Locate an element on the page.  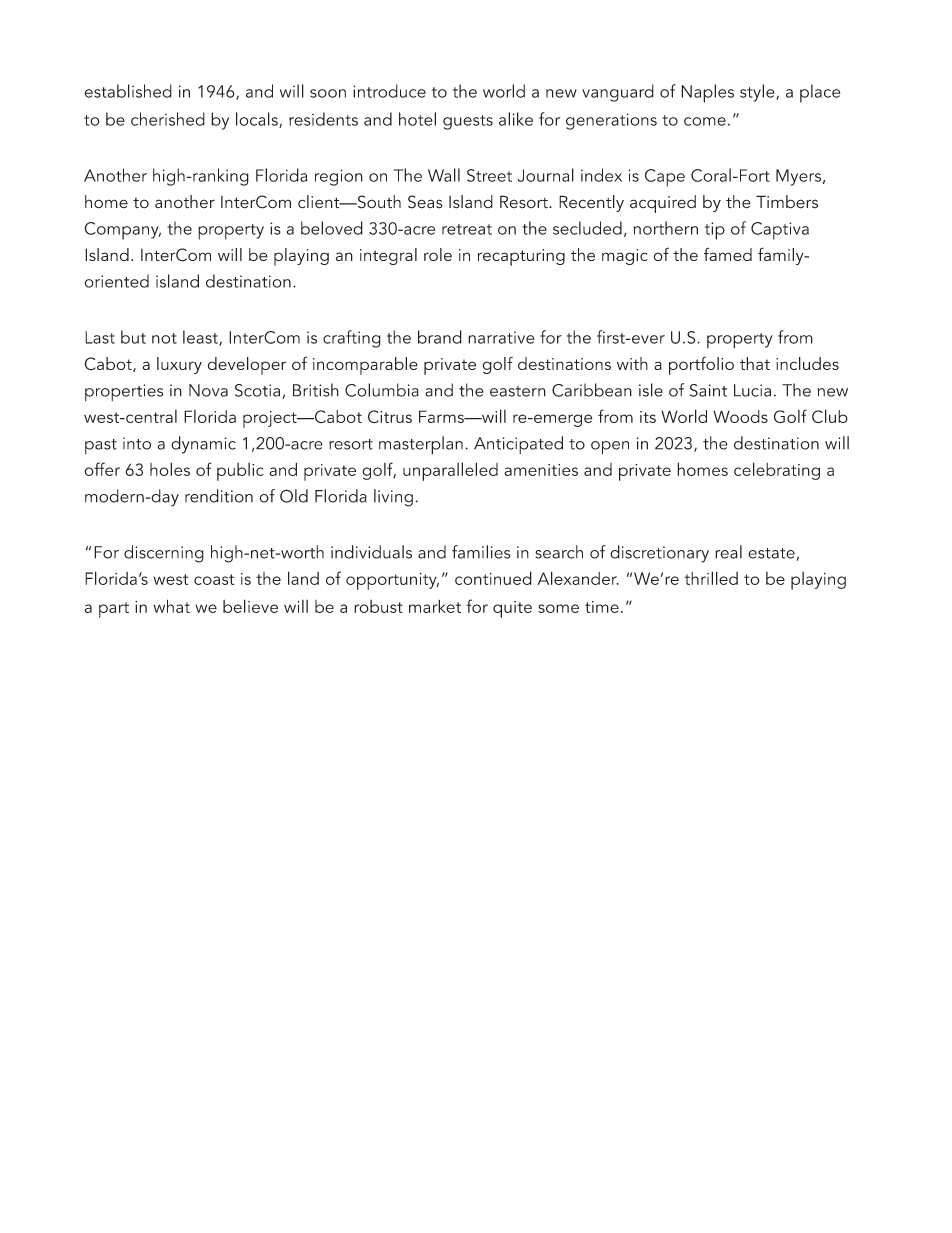
cherished is located at coordinates (168, 119).
